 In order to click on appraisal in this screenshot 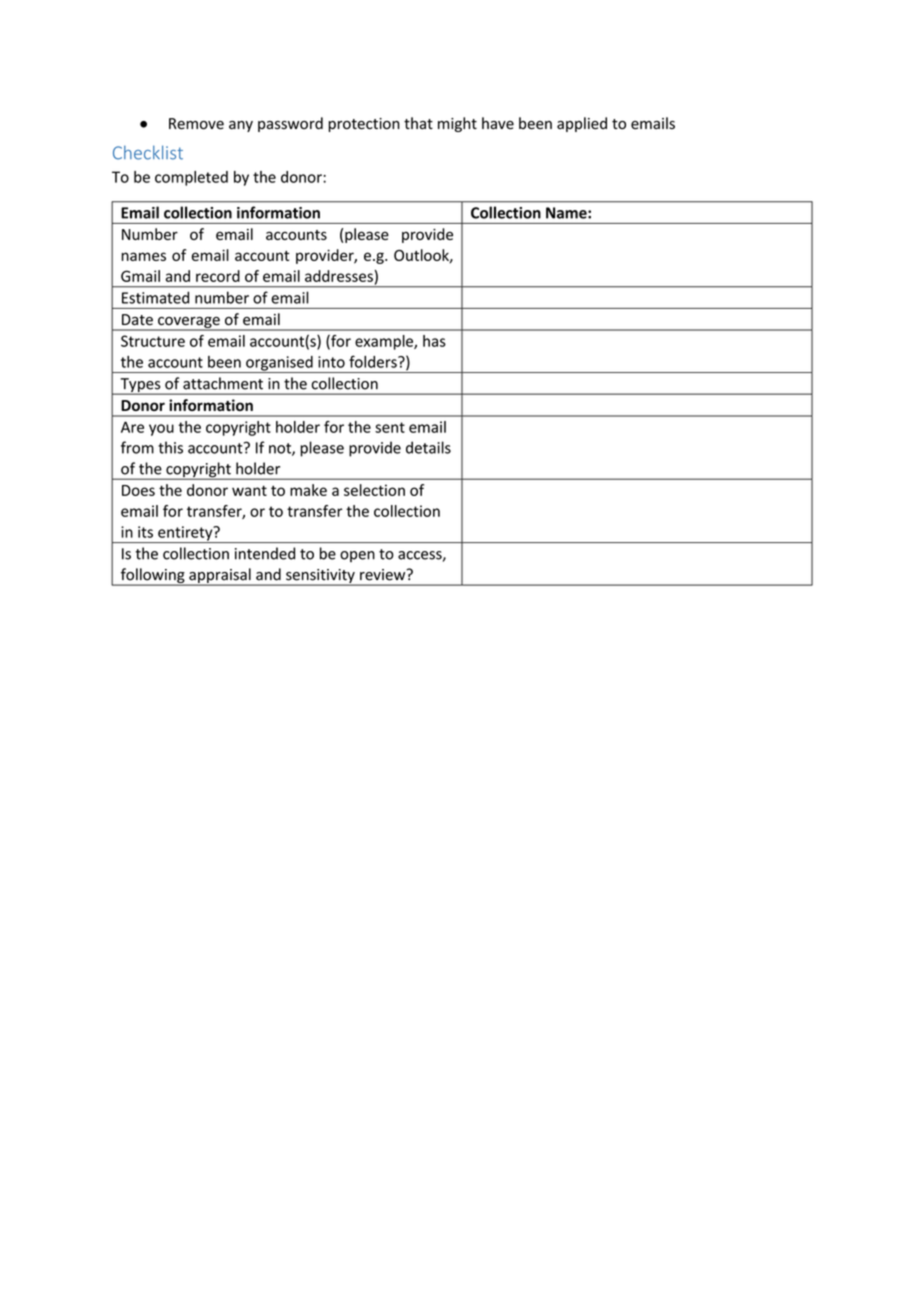, I will do `click(220, 577)`.
